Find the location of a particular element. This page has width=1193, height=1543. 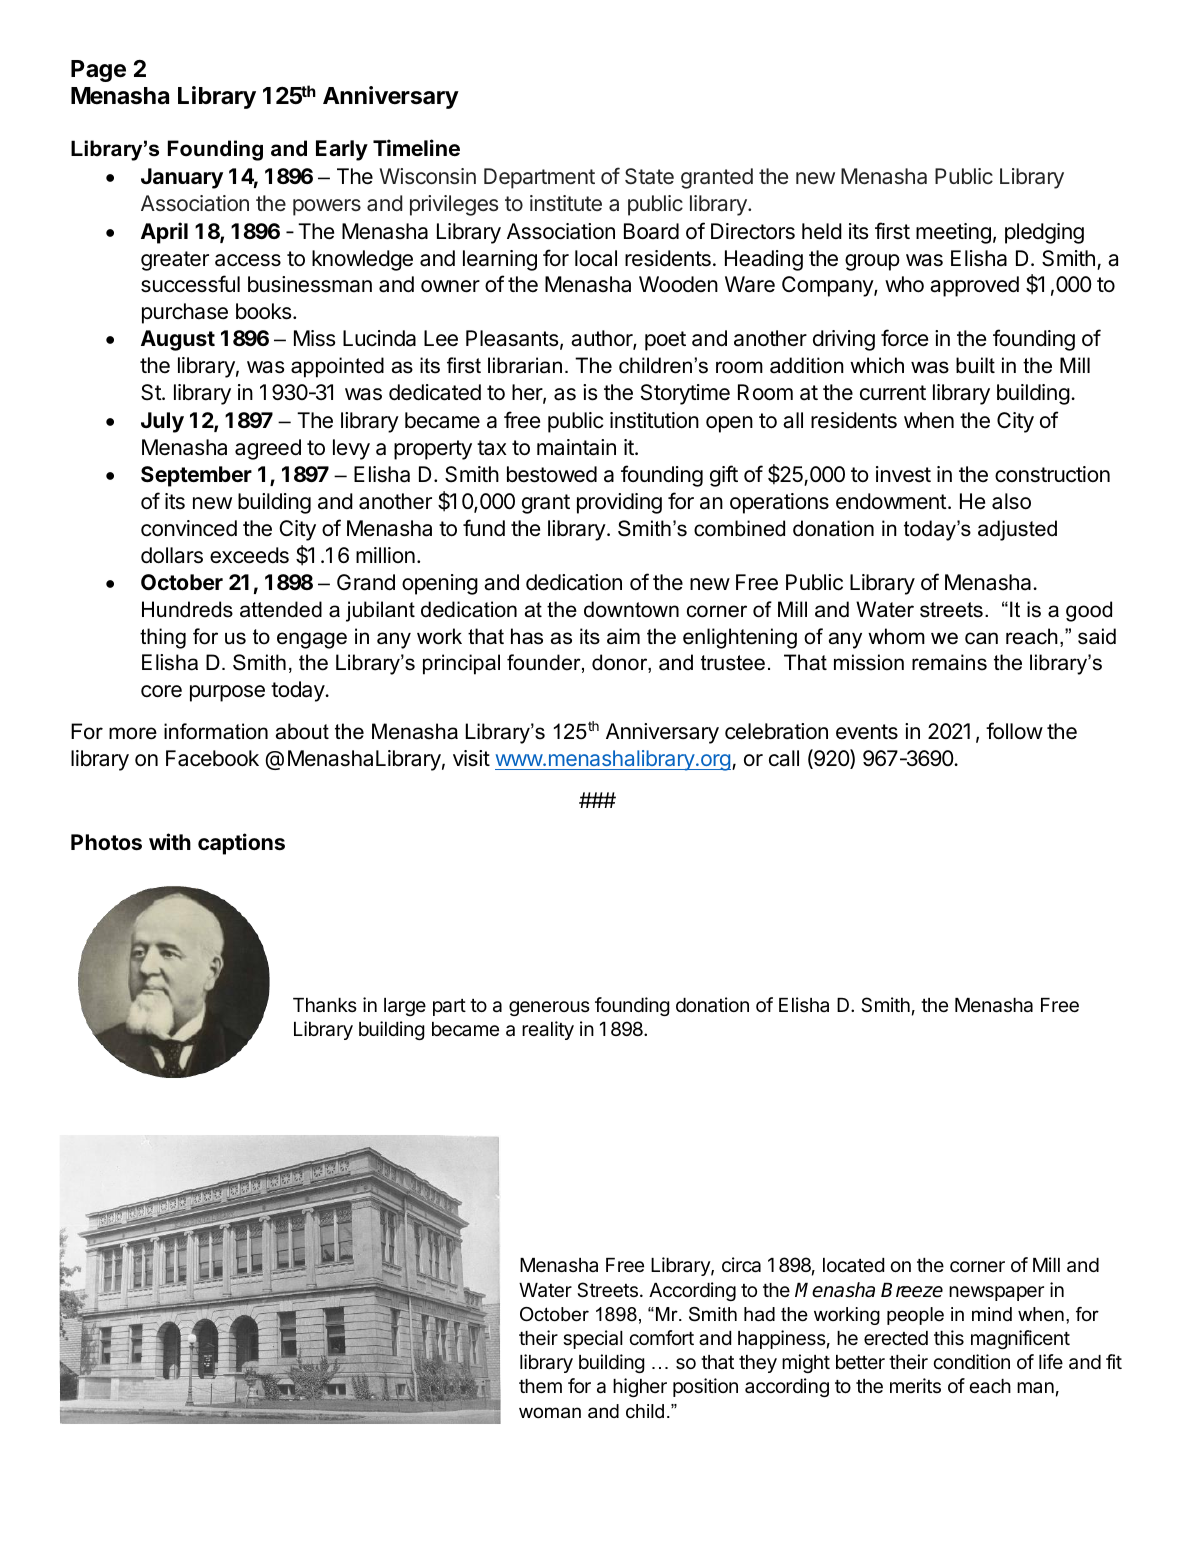

downtown is located at coordinates (631, 609).
